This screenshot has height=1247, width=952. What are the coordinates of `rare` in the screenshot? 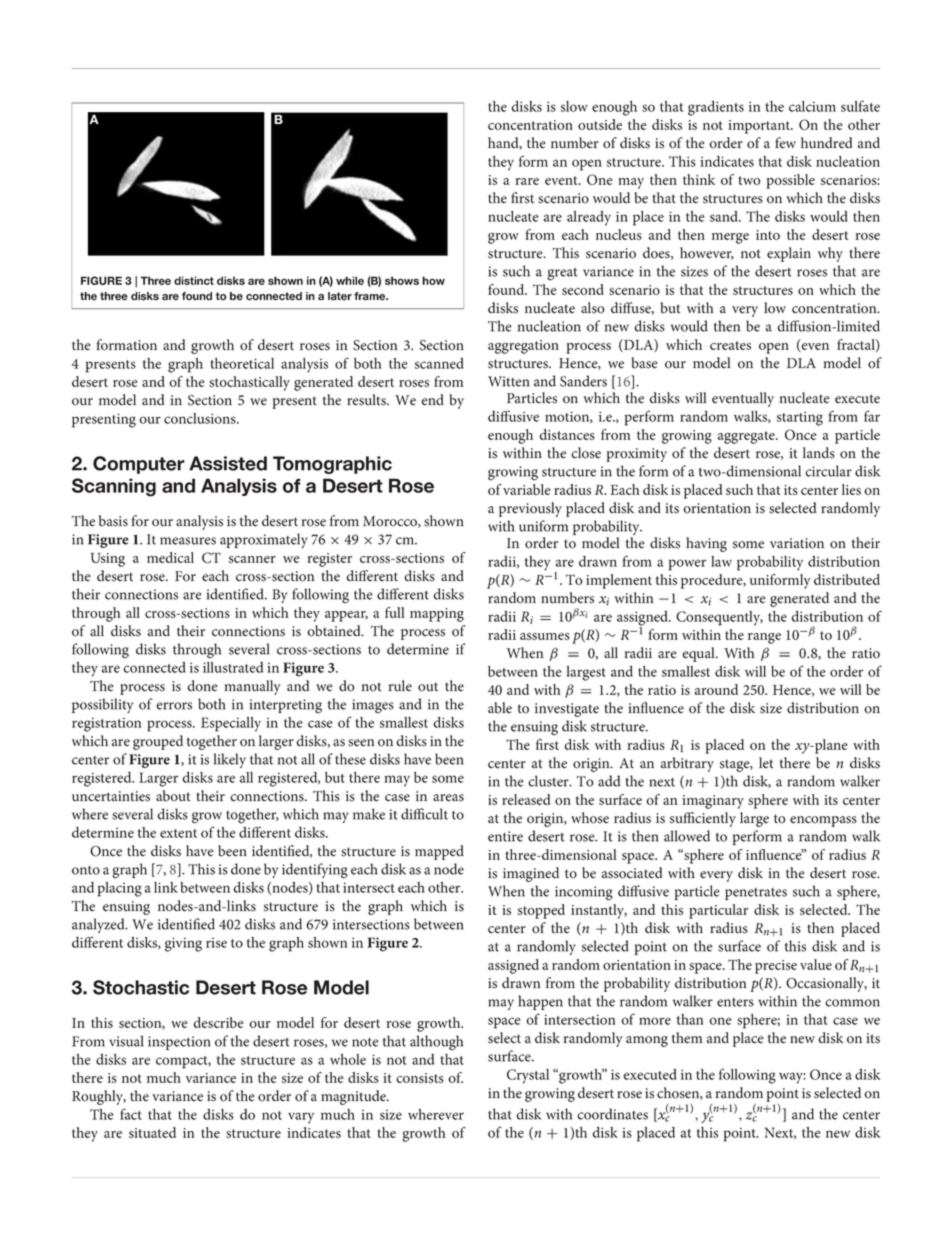 It's located at (527, 181).
